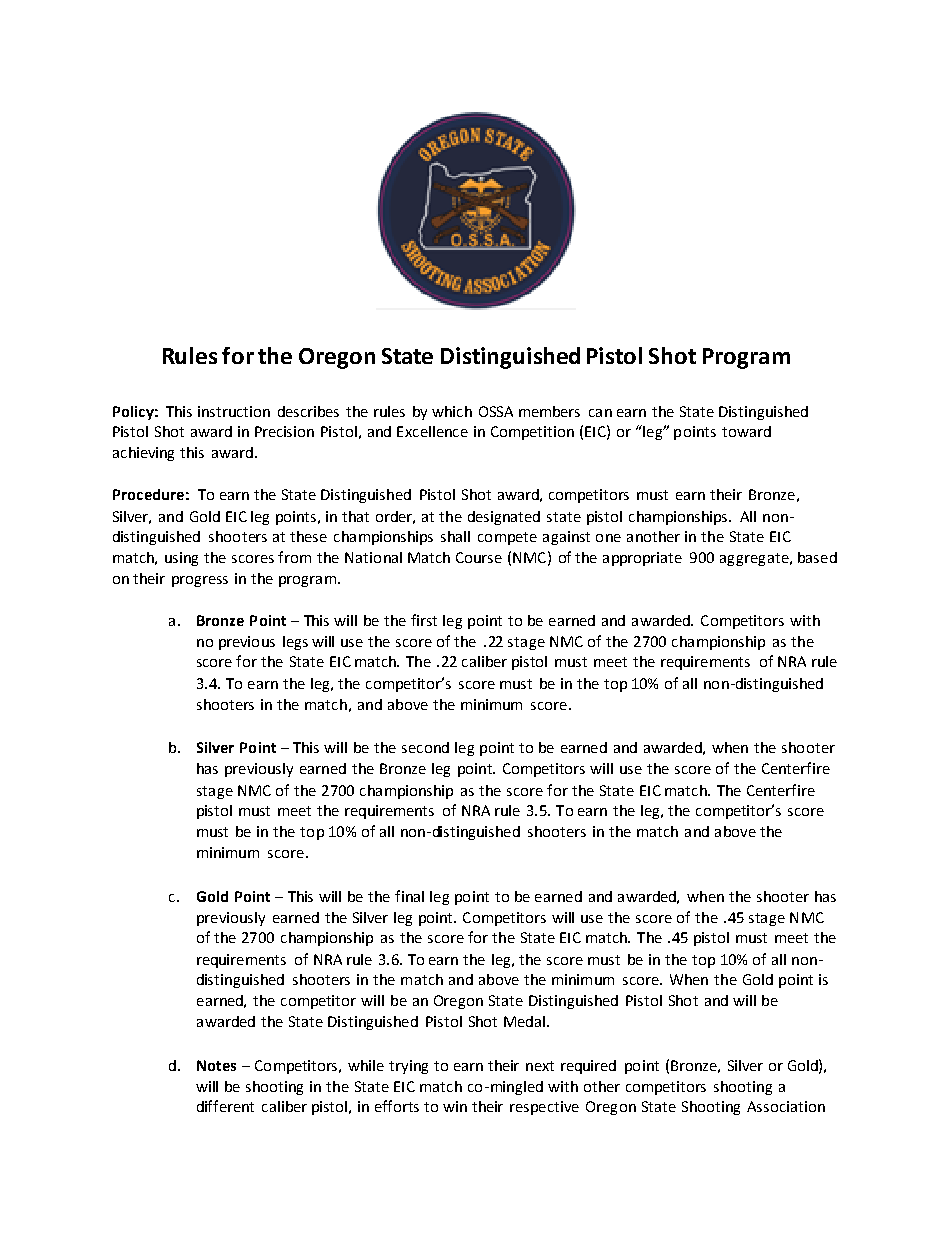  Describe the element at coordinates (524, 1021) in the screenshot. I see `Medal` at that location.
